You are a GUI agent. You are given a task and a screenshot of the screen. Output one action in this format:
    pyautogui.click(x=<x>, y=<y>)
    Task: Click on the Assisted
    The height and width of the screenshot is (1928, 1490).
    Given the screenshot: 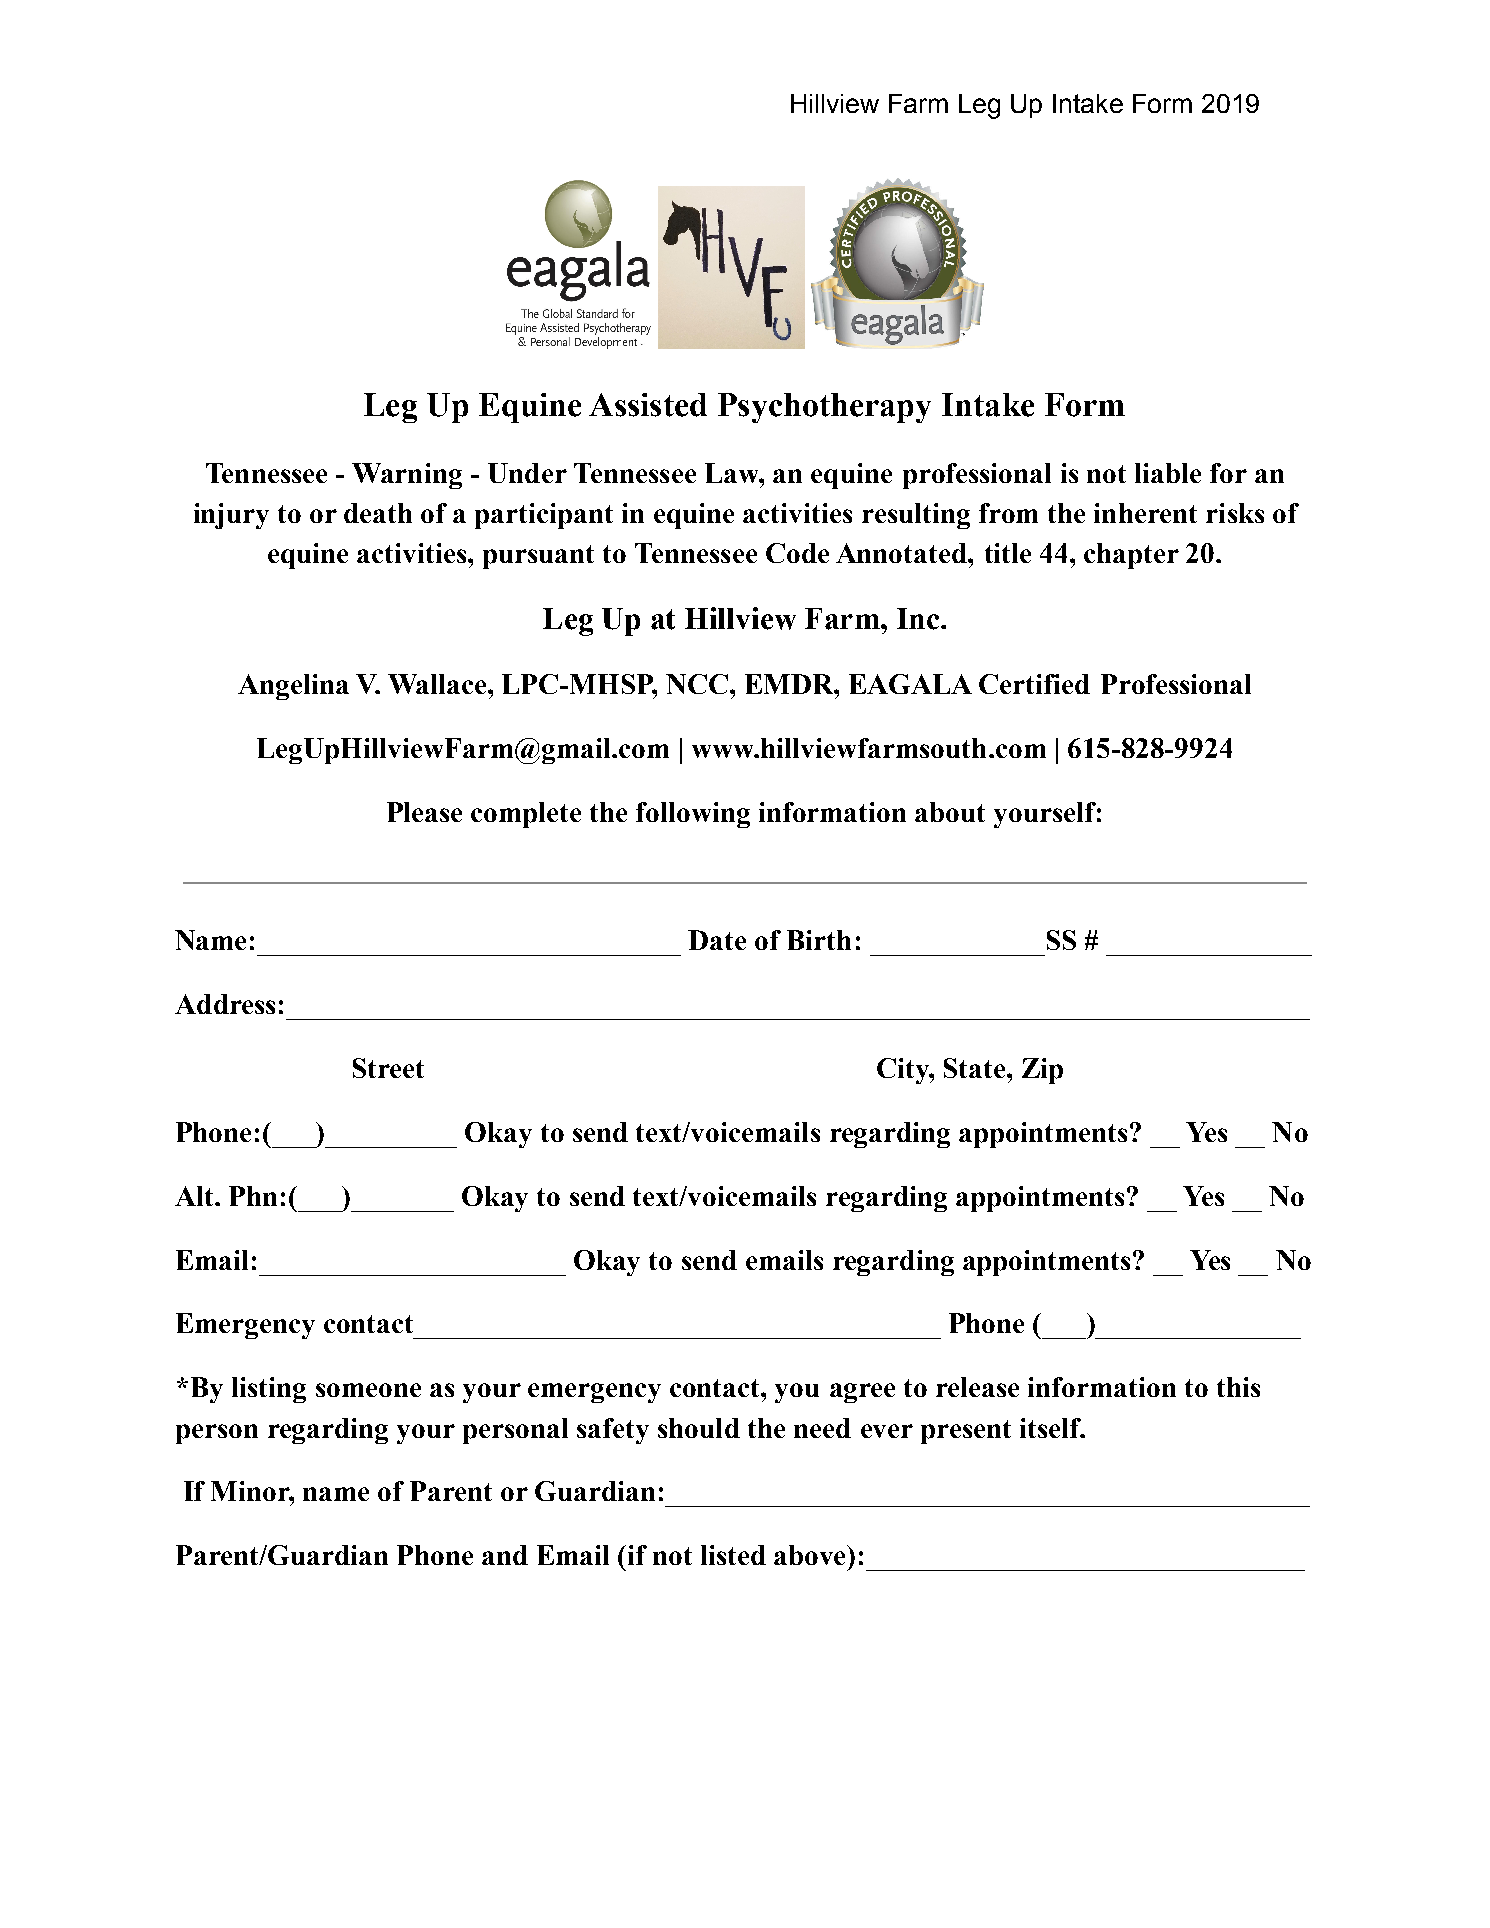 What is the action you would take?
    pyautogui.click(x=648, y=405)
